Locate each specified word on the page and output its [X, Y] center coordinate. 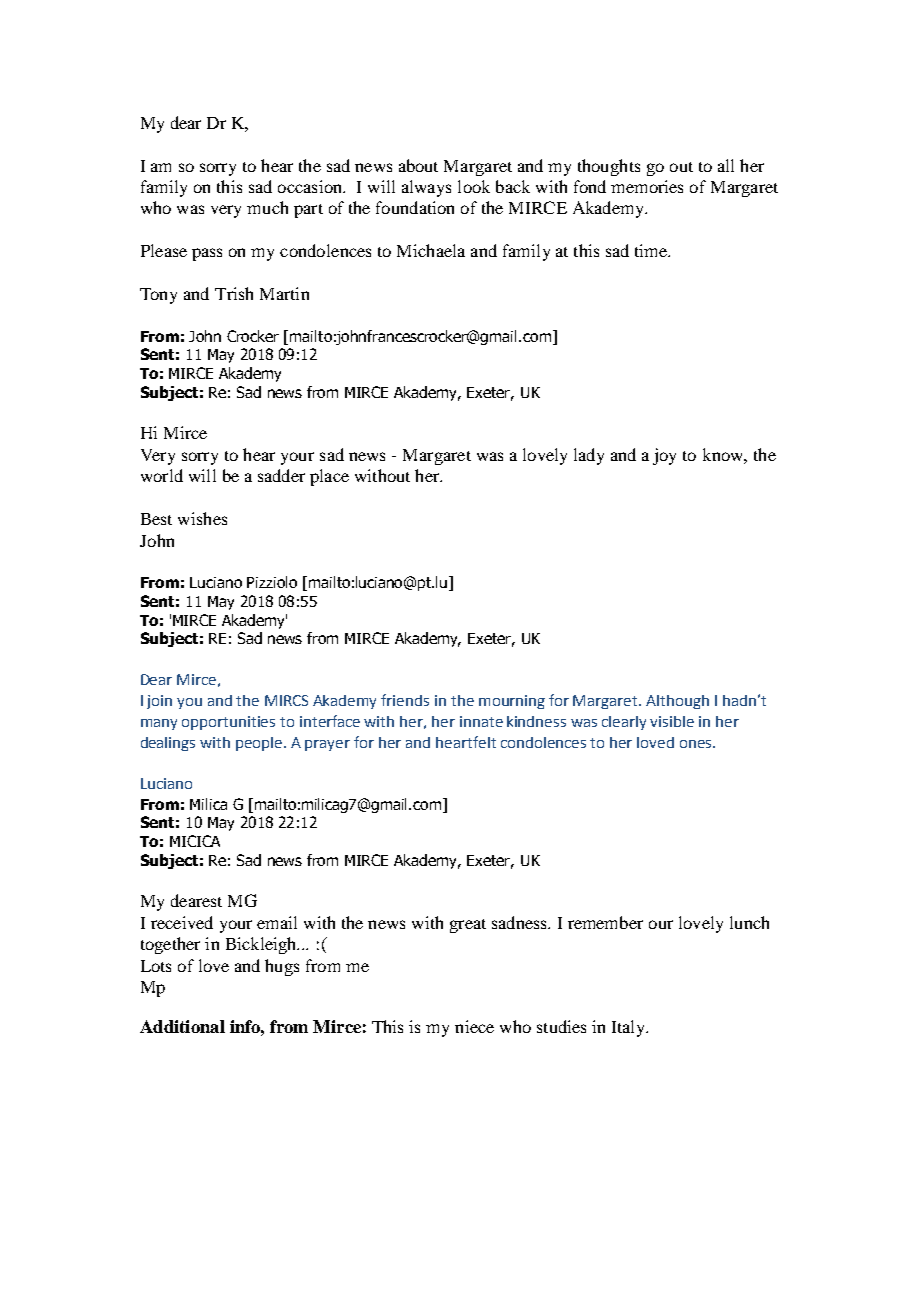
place [329, 477]
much [267, 207]
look [474, 186]
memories [647, 186]
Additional [182, 1026]
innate [481, 721]
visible [672, 721]
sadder [281, 475]
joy [664, 456]
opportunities [228, 723]
